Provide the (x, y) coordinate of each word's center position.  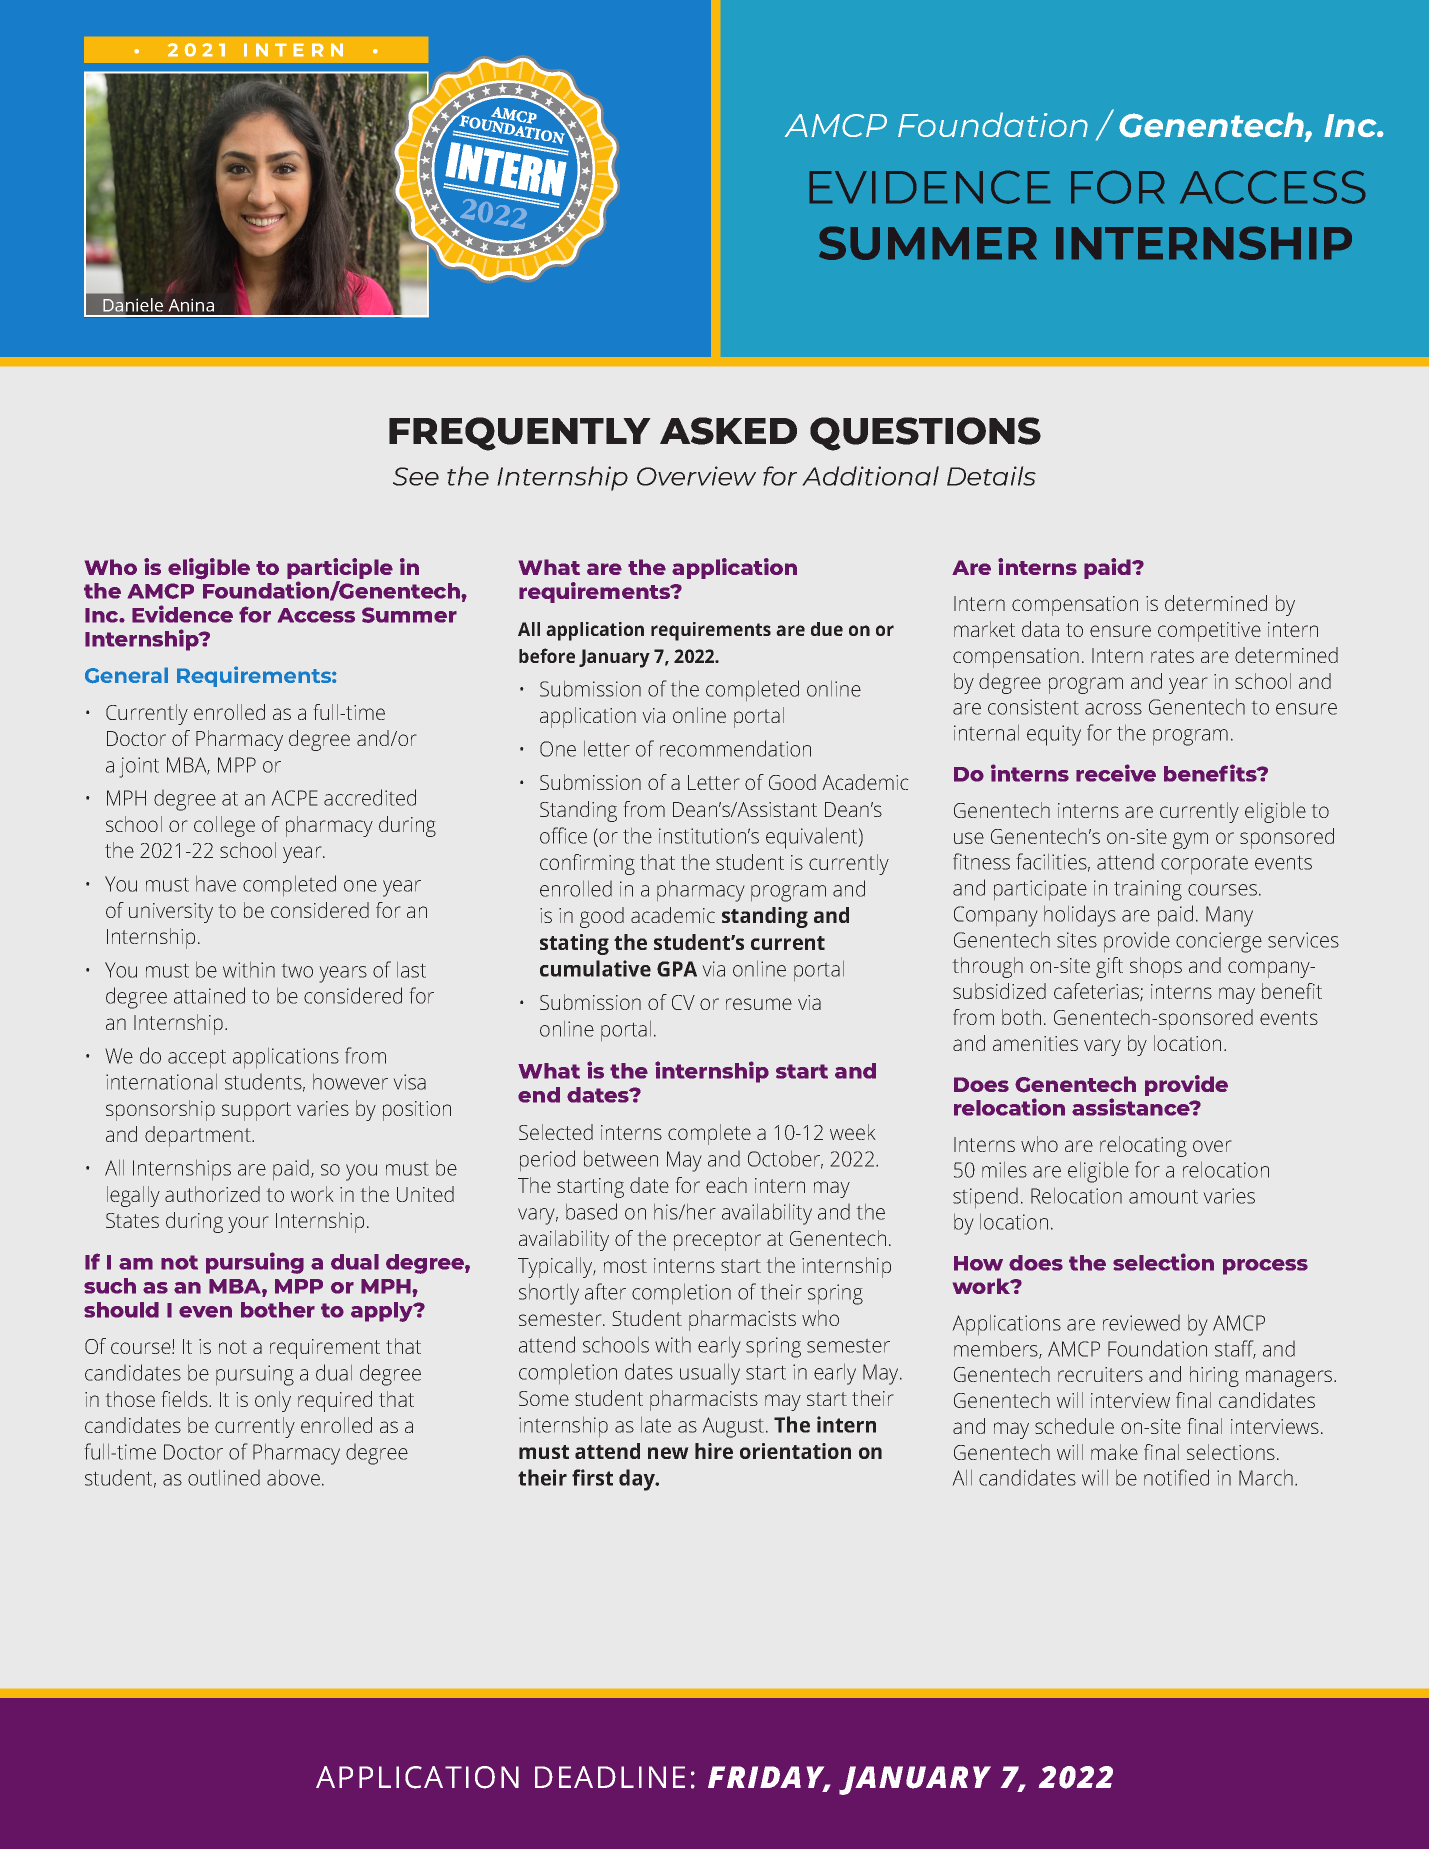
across (1113, 709)
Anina (191, 305)
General (126, 675)
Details (991, 476)
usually (710, 1374)
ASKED (728, 431)
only (273, 1401)
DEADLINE (610, 1777)
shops (1156, 967)
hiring (1214, 1376)
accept (197, 1059)
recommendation (735, 748)
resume (759, 1004)
